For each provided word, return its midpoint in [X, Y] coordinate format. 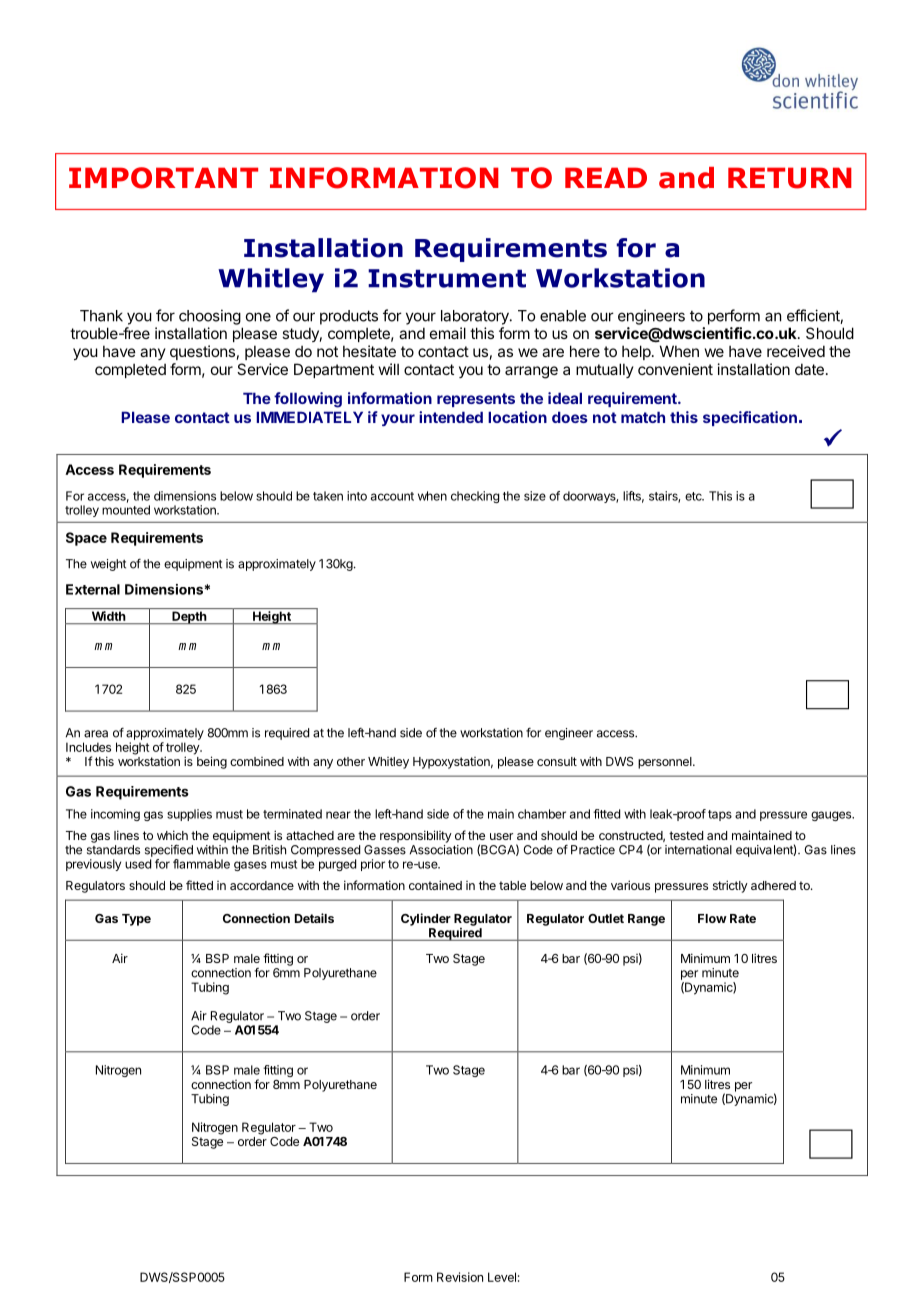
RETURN [790, 178]
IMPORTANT [163, 178]
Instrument [447, 278]
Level [502, 1277]
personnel [666, 763]
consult [557, 761]
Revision [460, 1277]
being [212, 762]
